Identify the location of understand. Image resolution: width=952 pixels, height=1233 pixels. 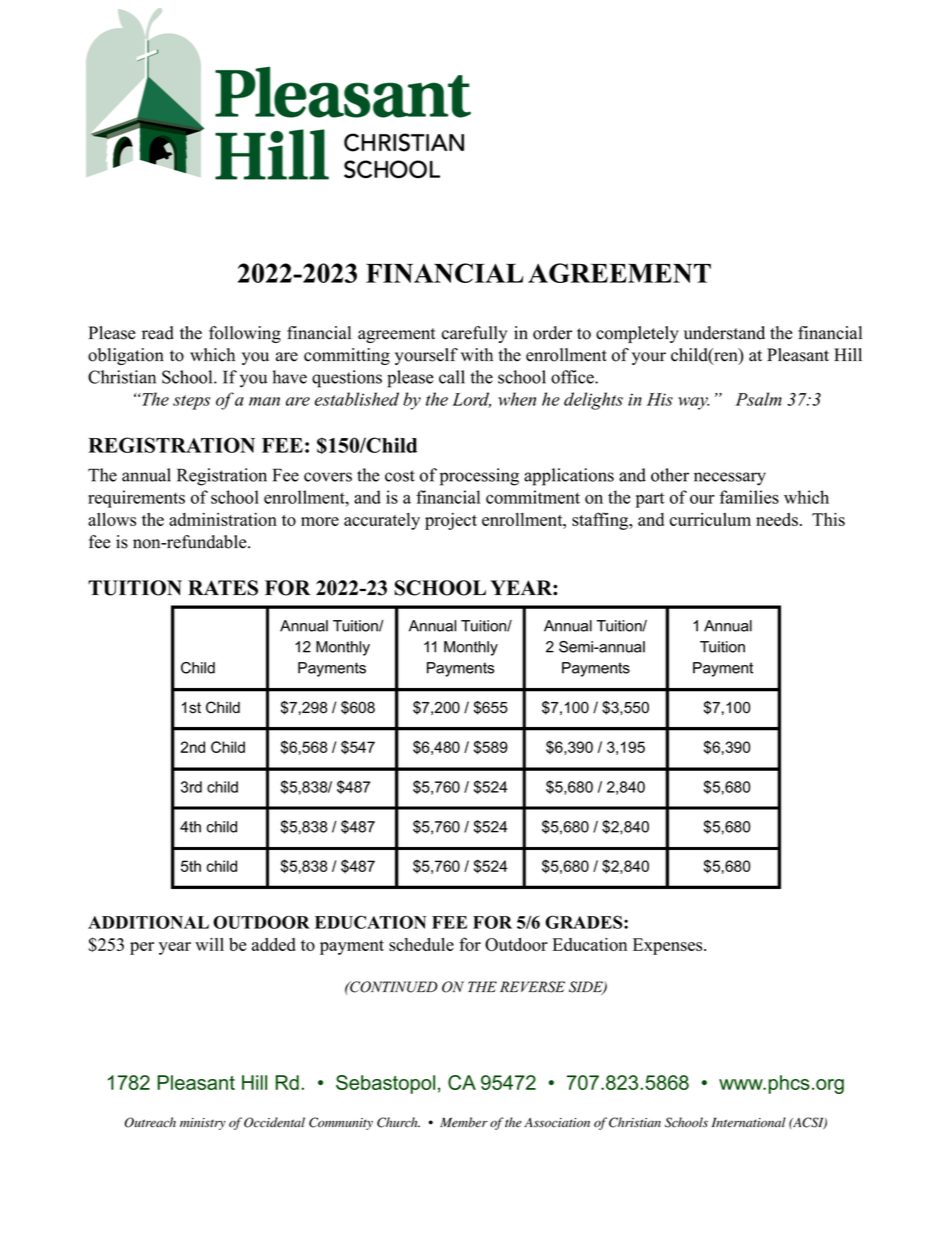
(724, 333).
